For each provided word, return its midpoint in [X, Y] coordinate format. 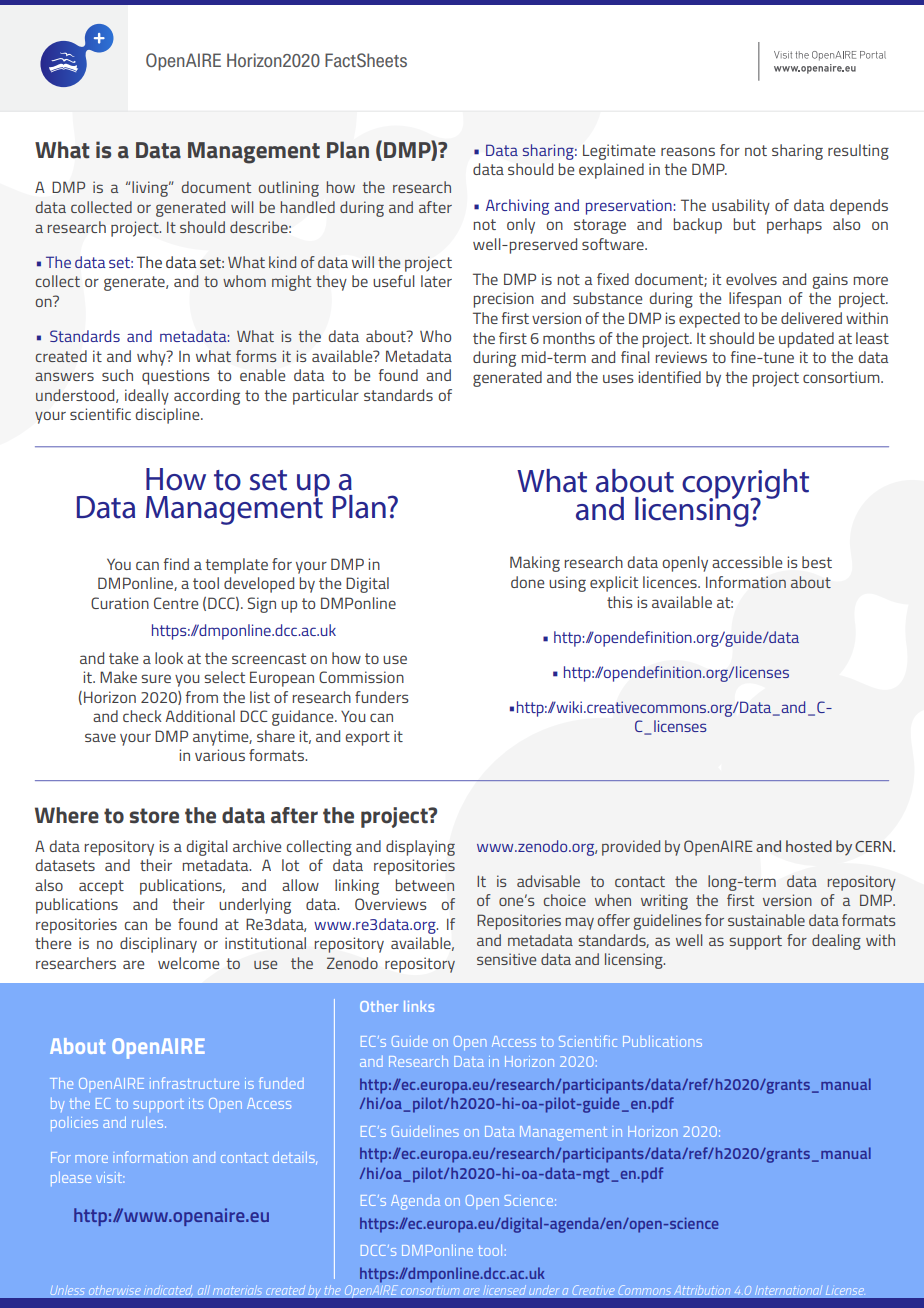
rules [149, 1122]
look [169, 658]
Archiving [517, 207]
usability [741, 207]
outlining [289, 189]
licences [671, 582]
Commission [361, 677]
